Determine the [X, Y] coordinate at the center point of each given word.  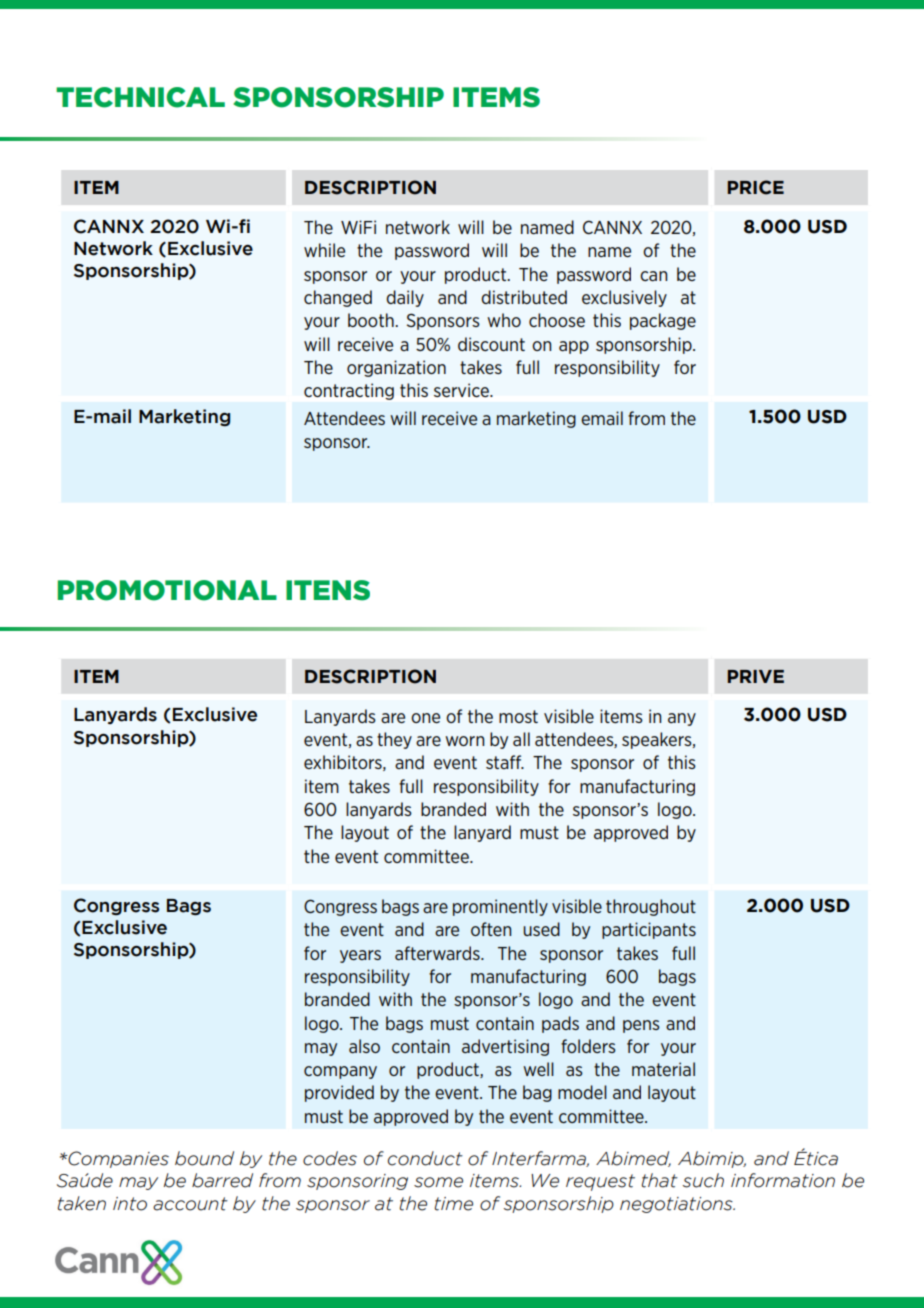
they [394, 740]
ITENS [328, 590]
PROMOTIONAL [167, 590]
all [521, 739]
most [518, 716]
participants [649, 930]
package [663, 321]
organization [396, 368]
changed [338, 298]
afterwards [438, 953]
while [324, 250]
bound [204, 1158]
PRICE [756, 187]
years [360, 956]
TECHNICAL [140, 97]
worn [464, 741]
